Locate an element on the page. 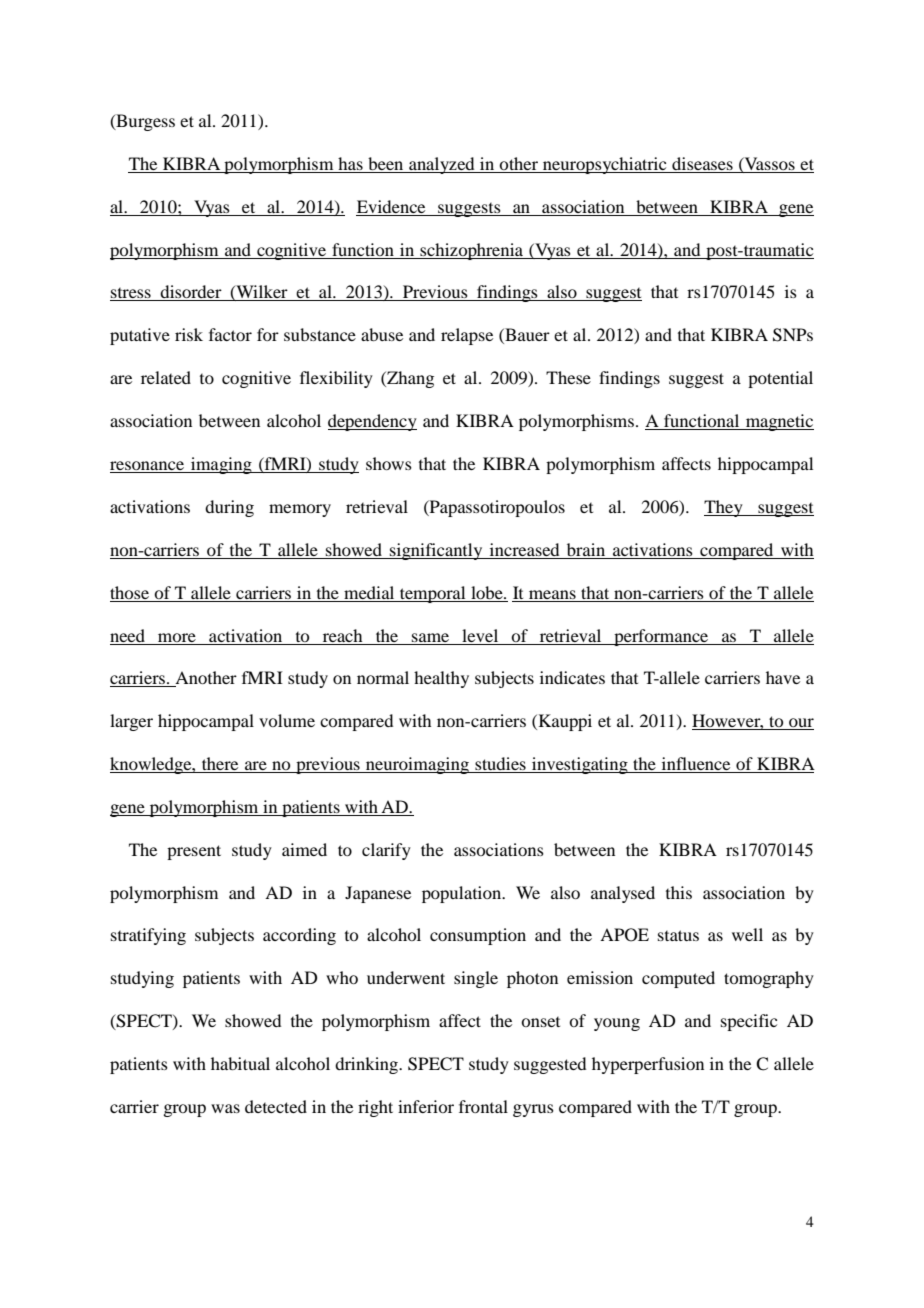 This image has width=924, height=1308. frontal is located at coordinates (483, 1106).
